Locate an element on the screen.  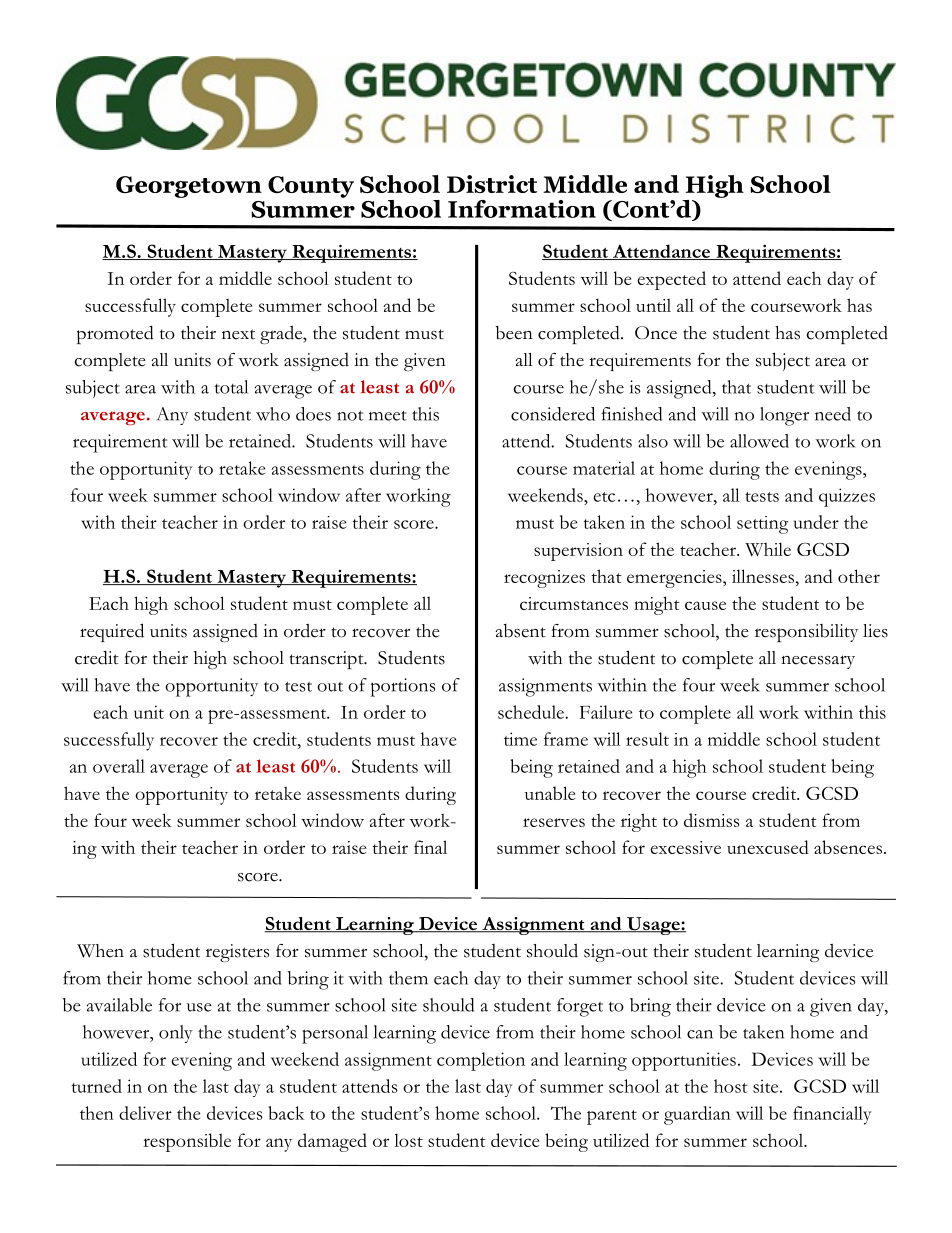
necessary is located at coordinates (818, 662).
